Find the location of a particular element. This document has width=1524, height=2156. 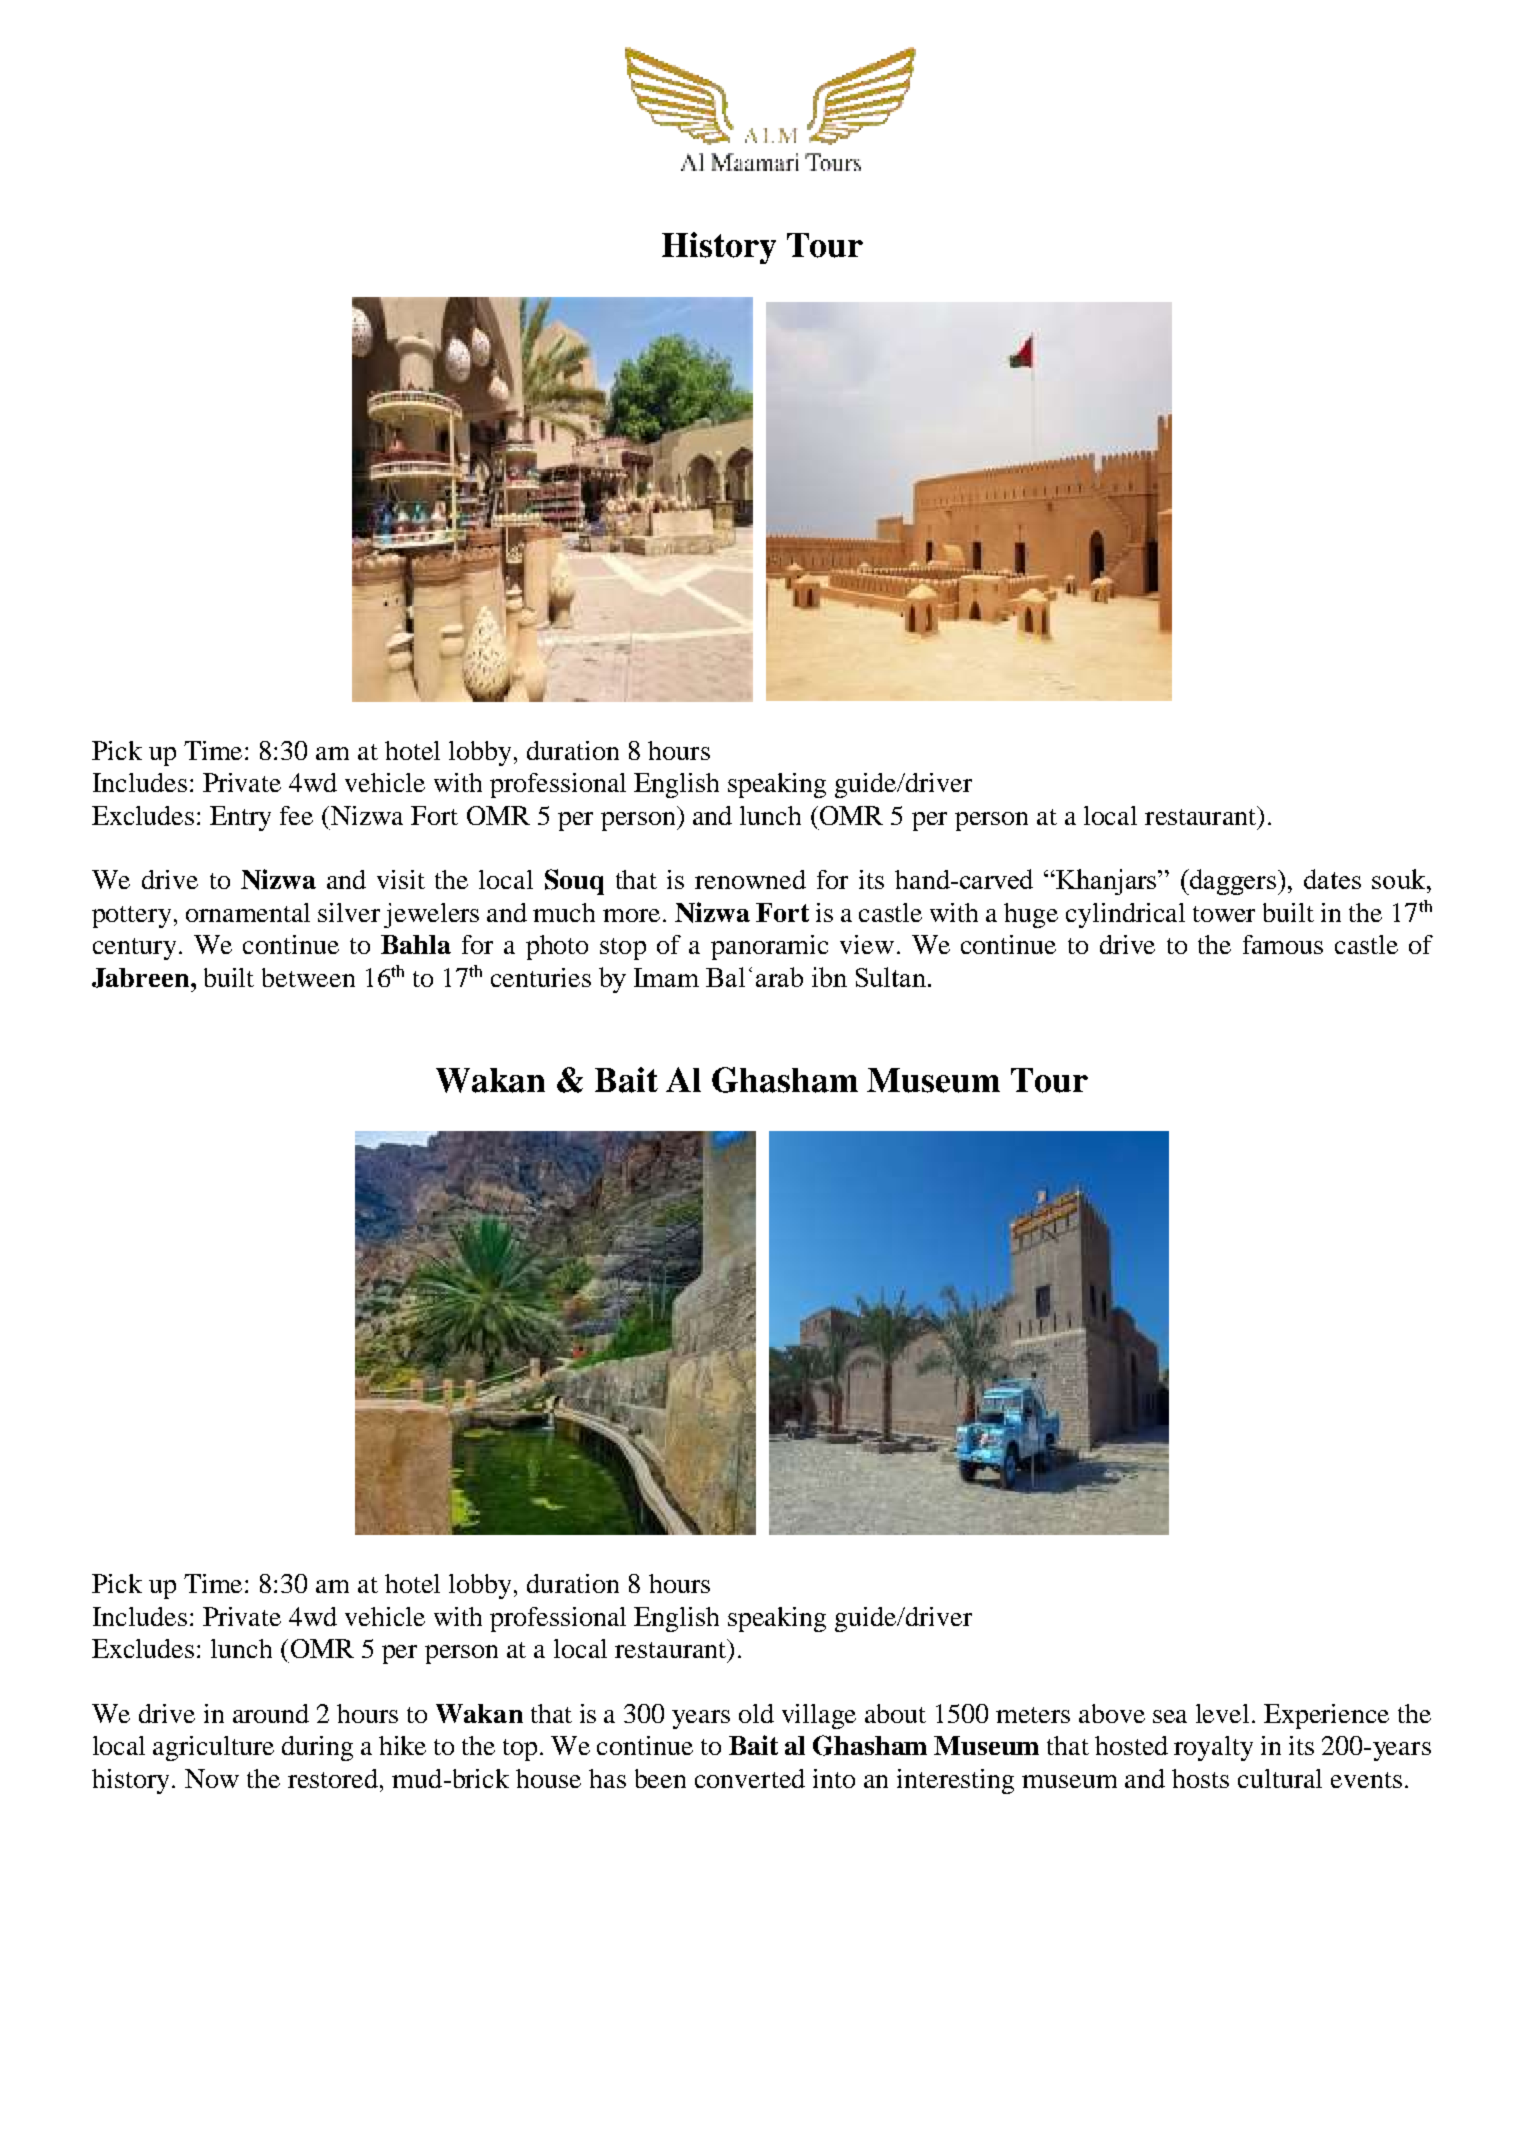

level is located at coordinates (1222, 1713).
